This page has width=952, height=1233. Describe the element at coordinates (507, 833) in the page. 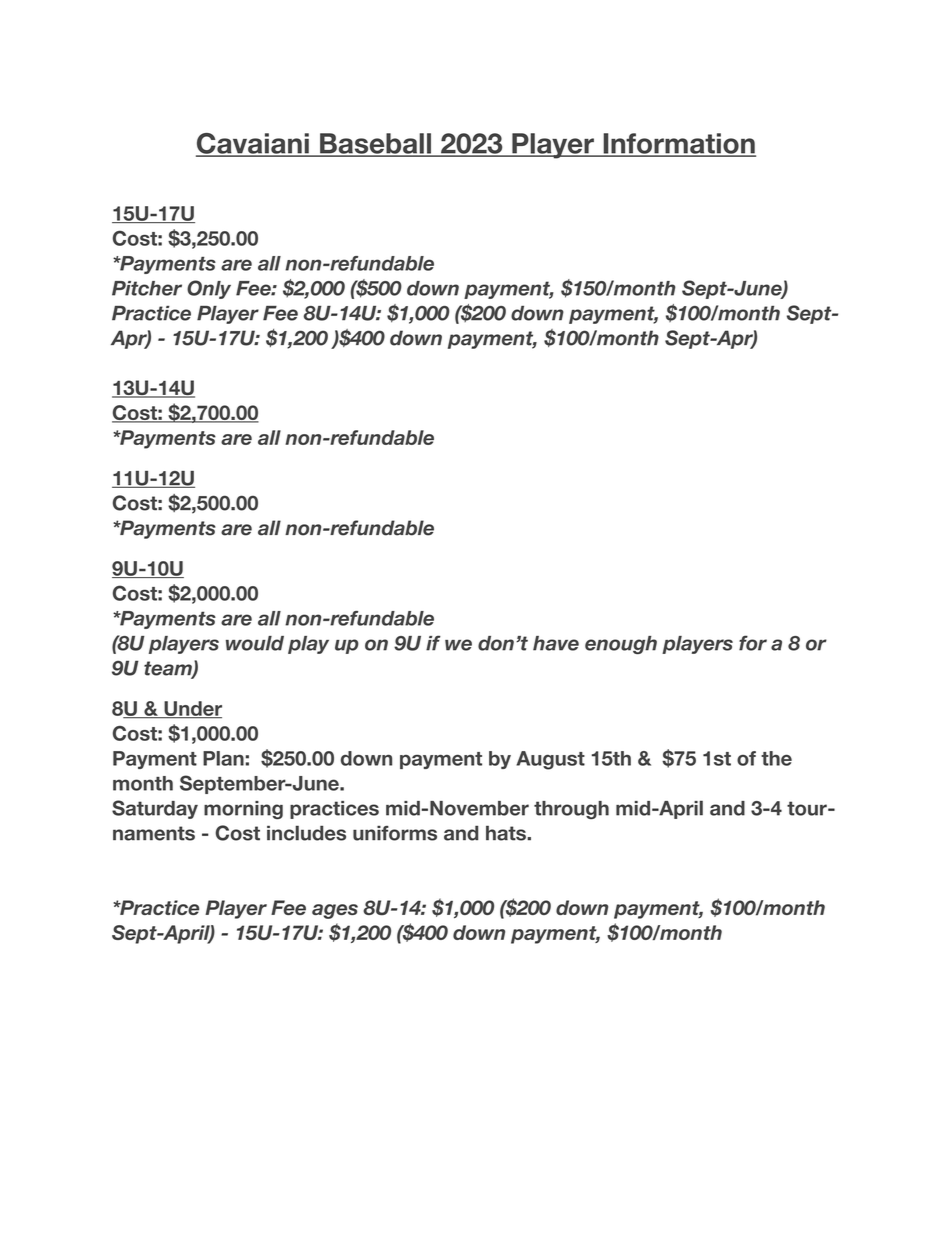

I see `hats` at that location.
